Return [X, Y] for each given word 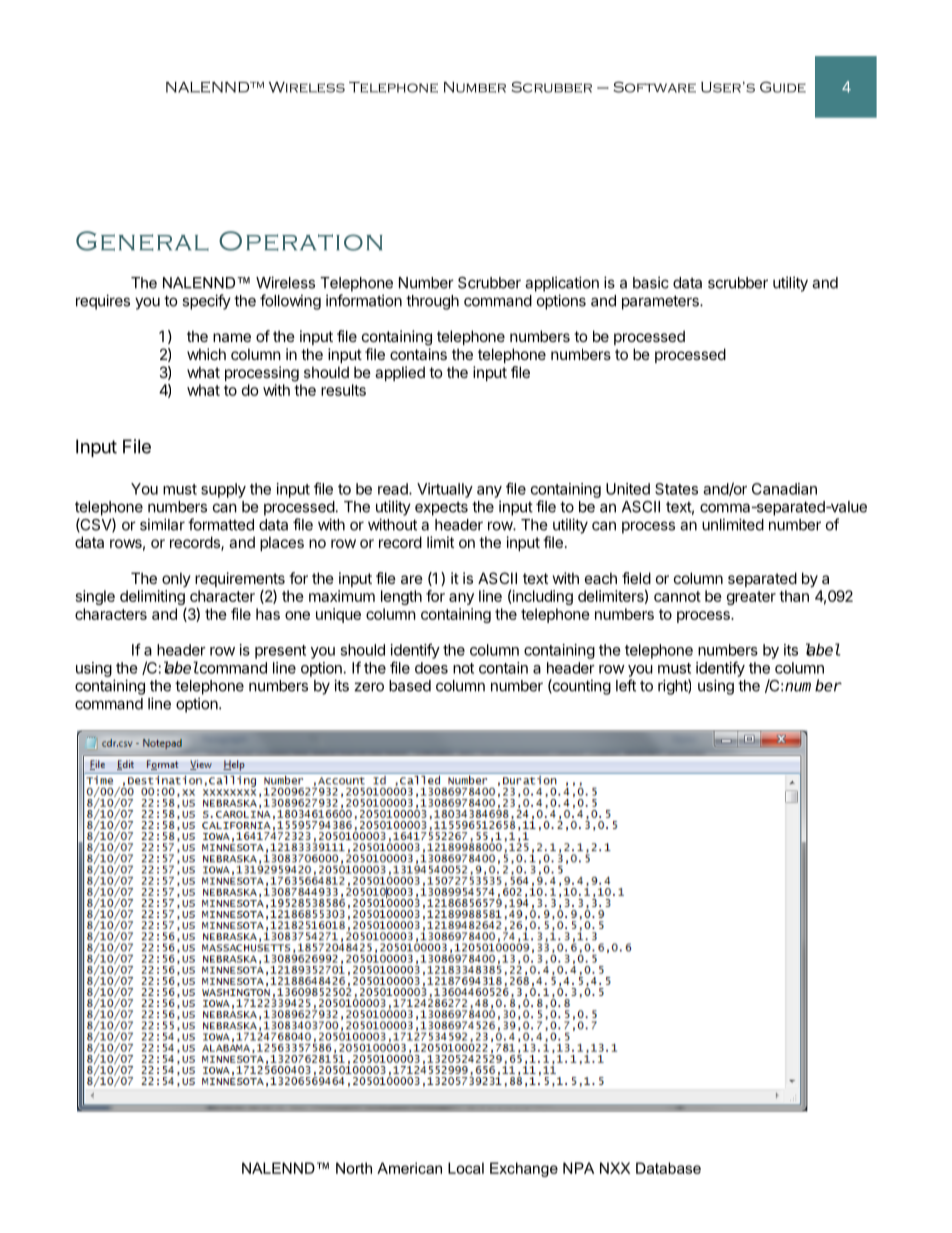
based [410, 686]
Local [466, 1168]
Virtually [445, 490]
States [676, 489]
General [142, 241]
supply [223, 490]
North [354, 1168]
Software [654, 87]
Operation [301, 241]
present [280, 652]
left [626, 685]
